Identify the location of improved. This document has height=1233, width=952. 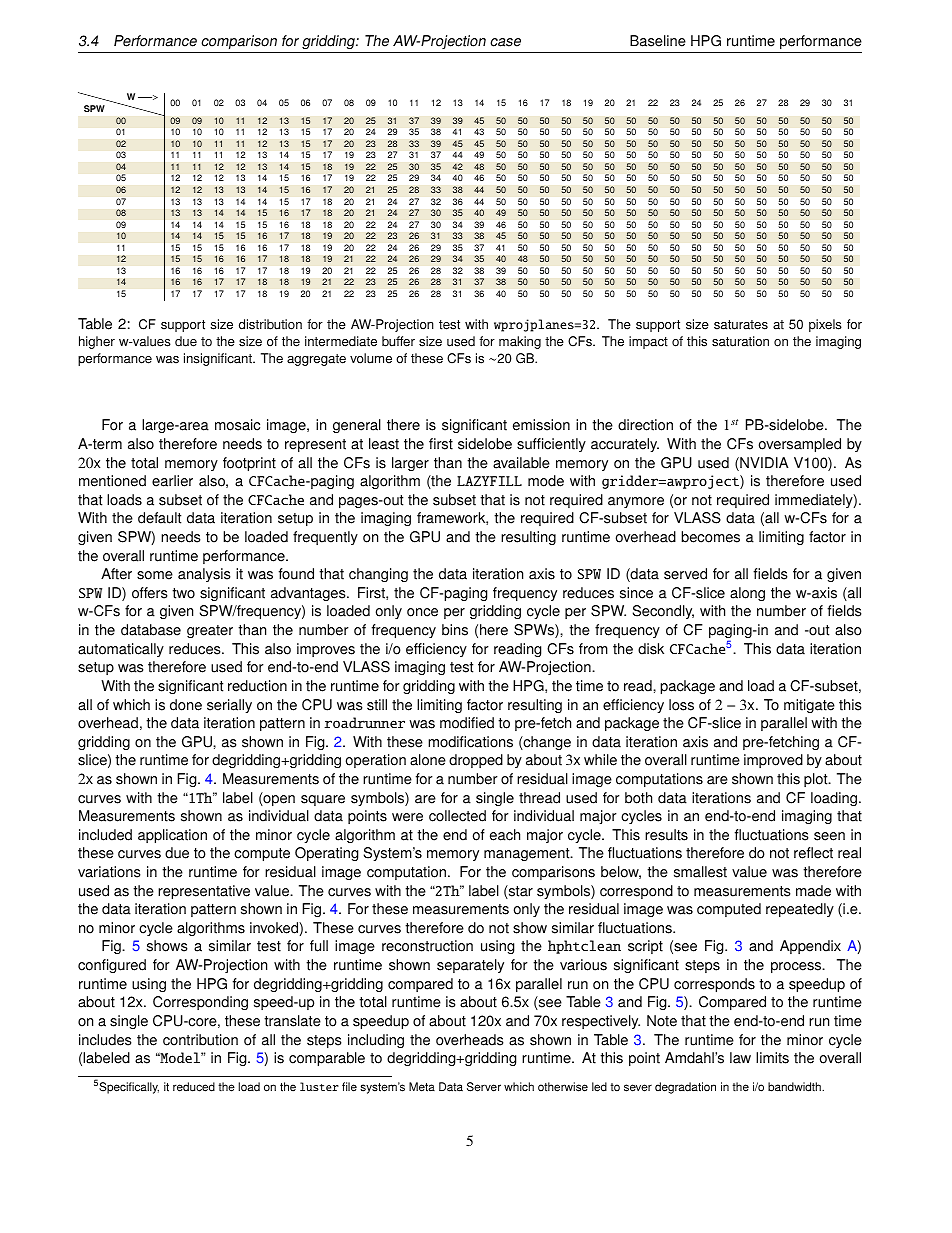
(773, 761).
